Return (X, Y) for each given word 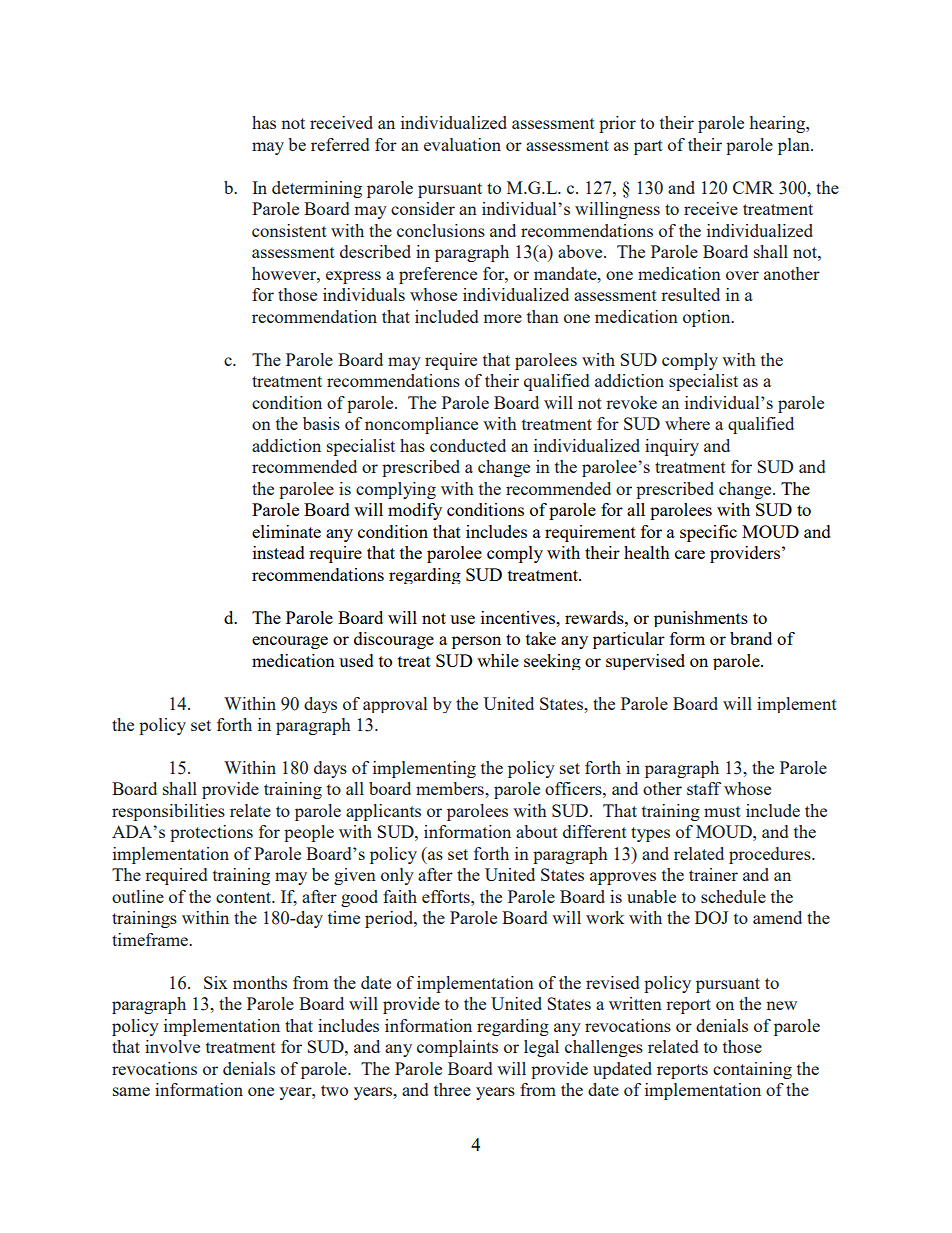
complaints (457, 1048)
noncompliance (421, 425)
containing (752, 1070)
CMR (753, 187)
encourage (290, 642)
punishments (701, 619)
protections (211, 833)
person (476, 642)
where (687, 423)
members (451, 788)
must (722, 811)
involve (172, 1046)
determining (317, 189)
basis (321, 423)
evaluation (462, 144)
